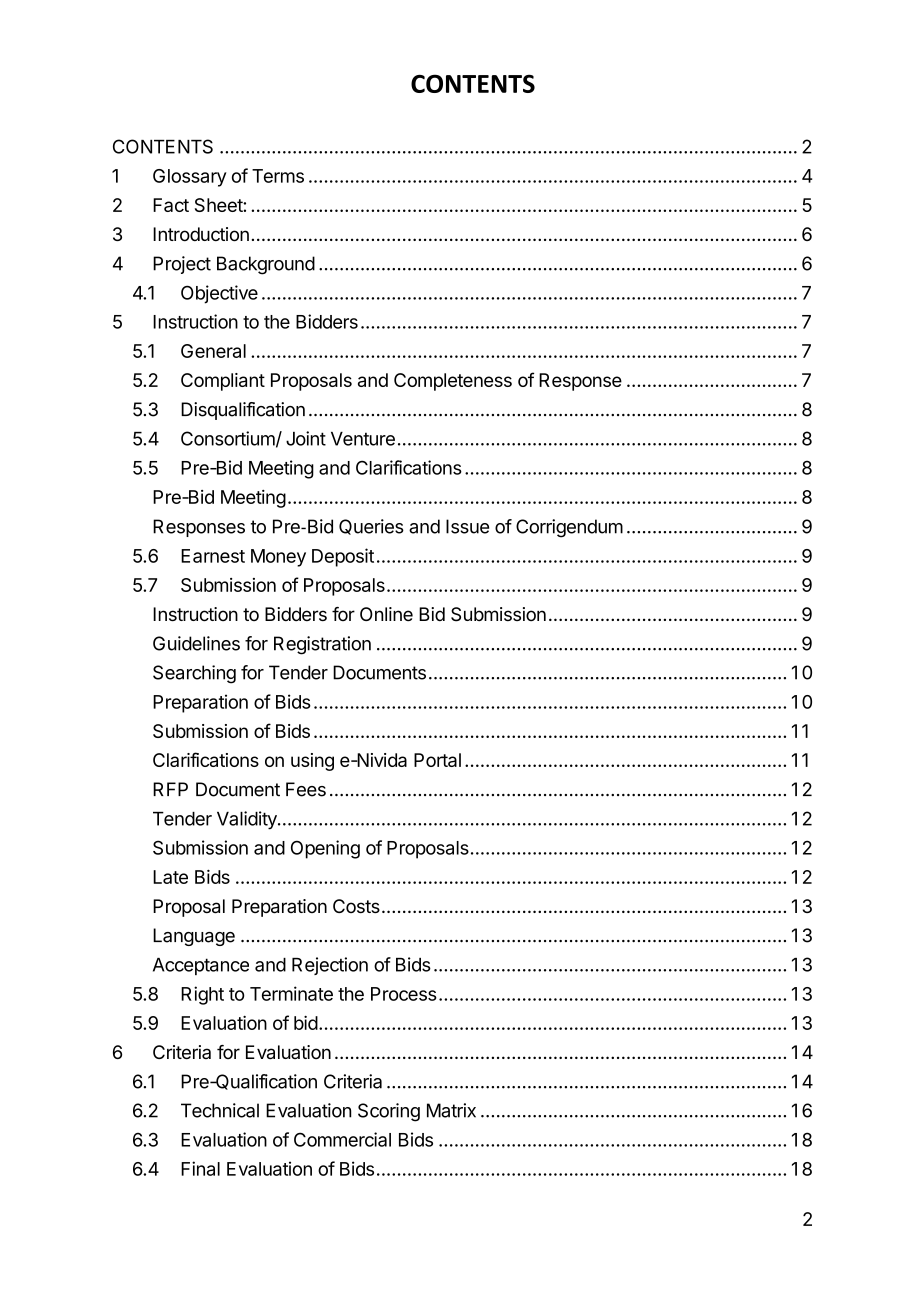  I want to click on Registration, so click(322, 645).
